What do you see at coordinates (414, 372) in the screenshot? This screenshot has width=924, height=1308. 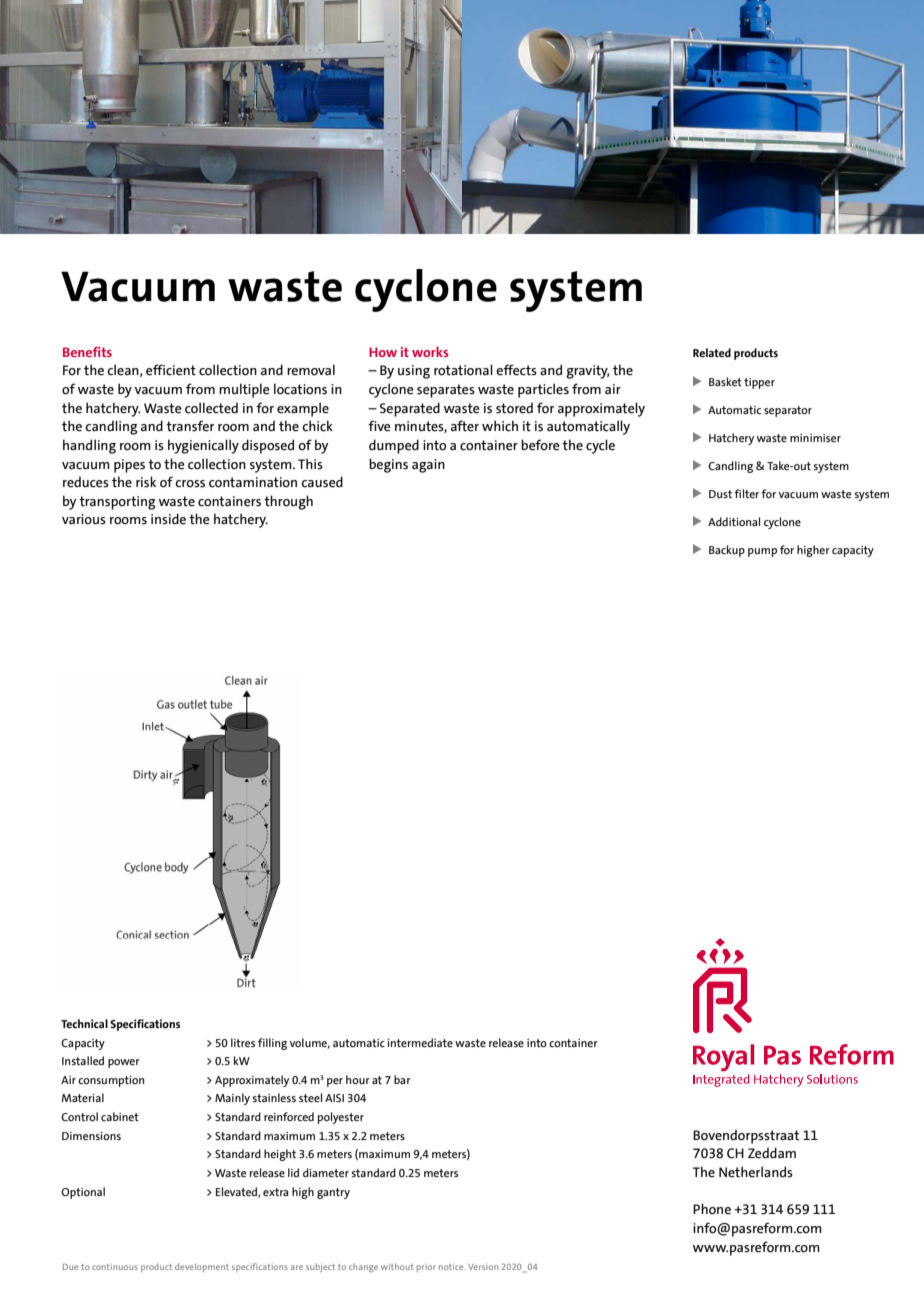 I see `using` at bounding box center [414, 372].
